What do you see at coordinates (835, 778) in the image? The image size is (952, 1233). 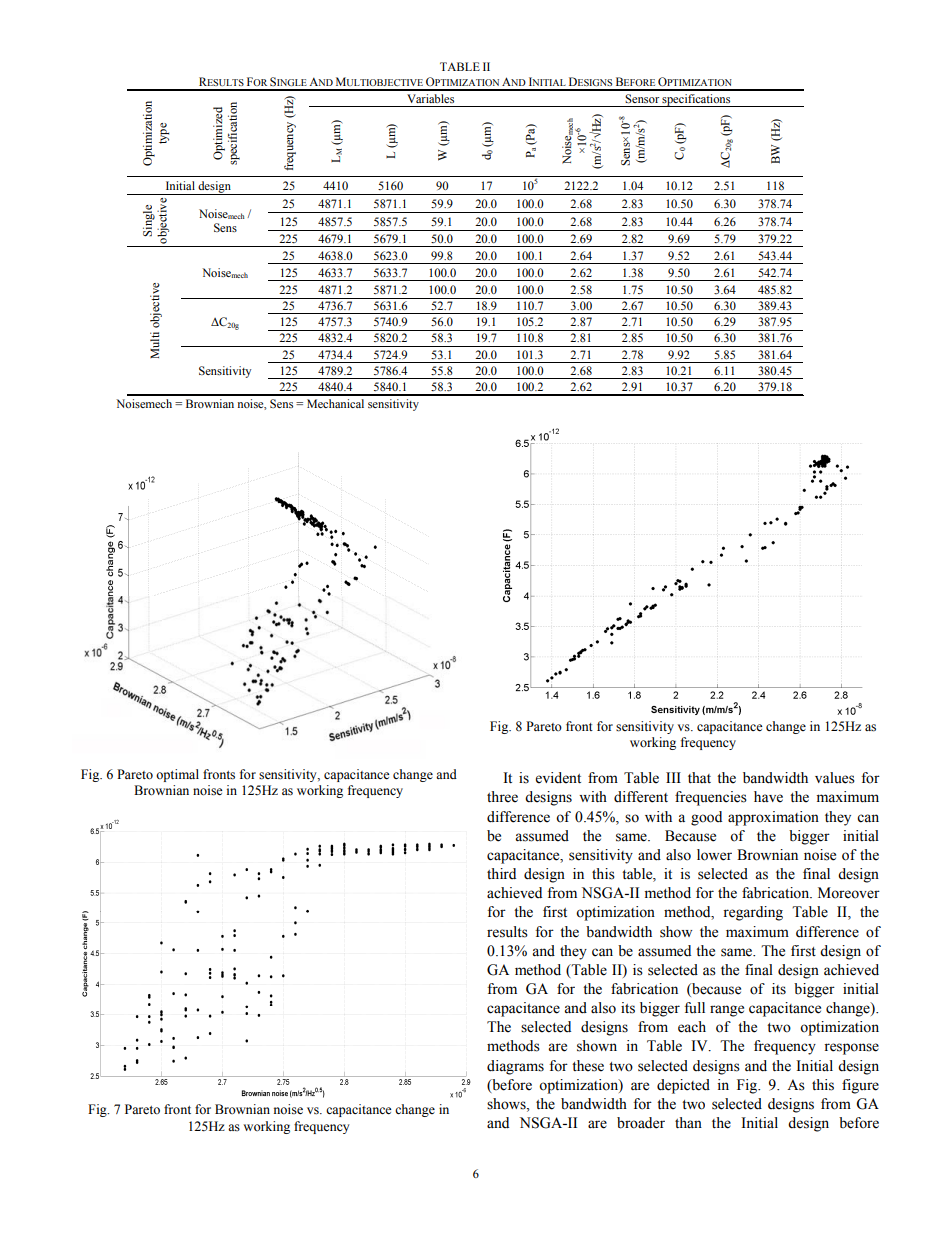 I see `values` at bounding box center [835, 778].
